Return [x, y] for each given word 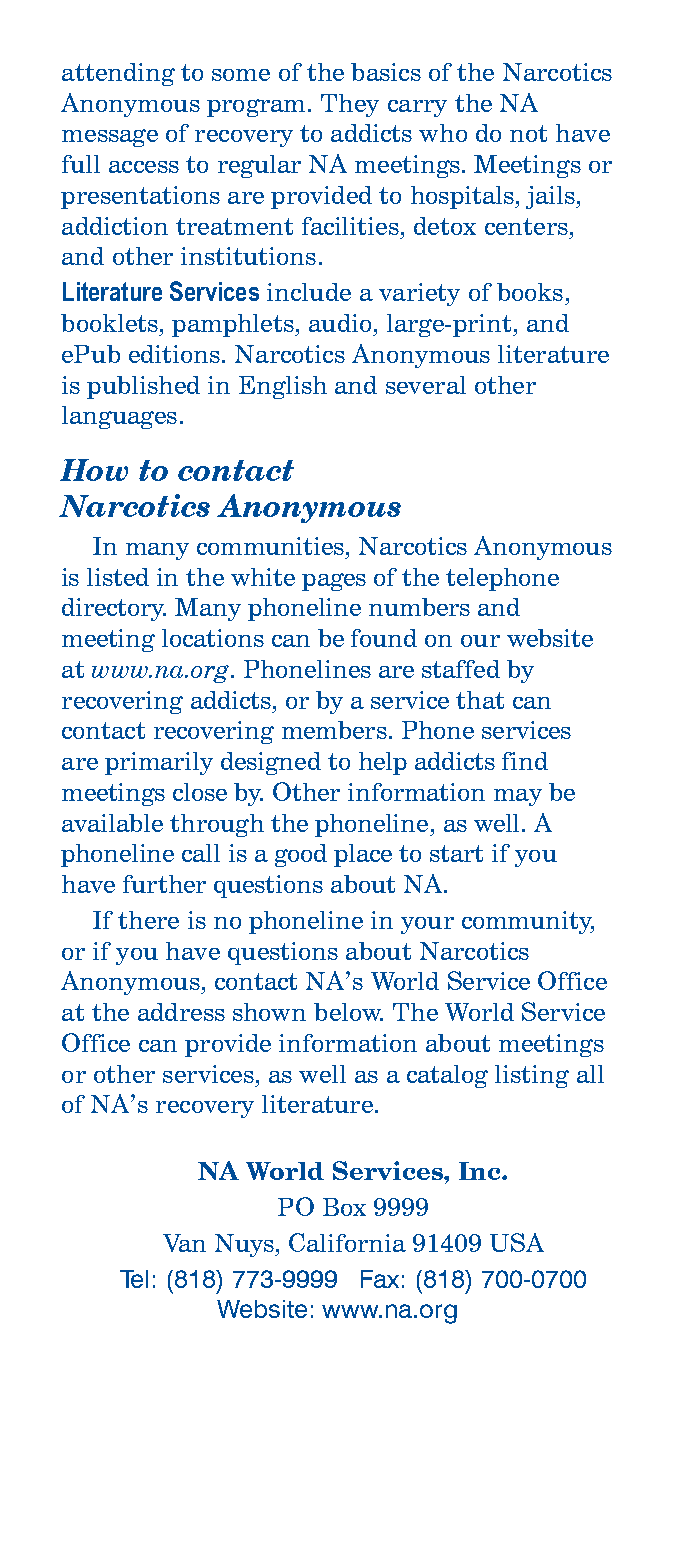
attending [118, 74]
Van [184, 1243]
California [347, 1242]
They [350, 105]
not [528, 133]
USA [517, 1242]
